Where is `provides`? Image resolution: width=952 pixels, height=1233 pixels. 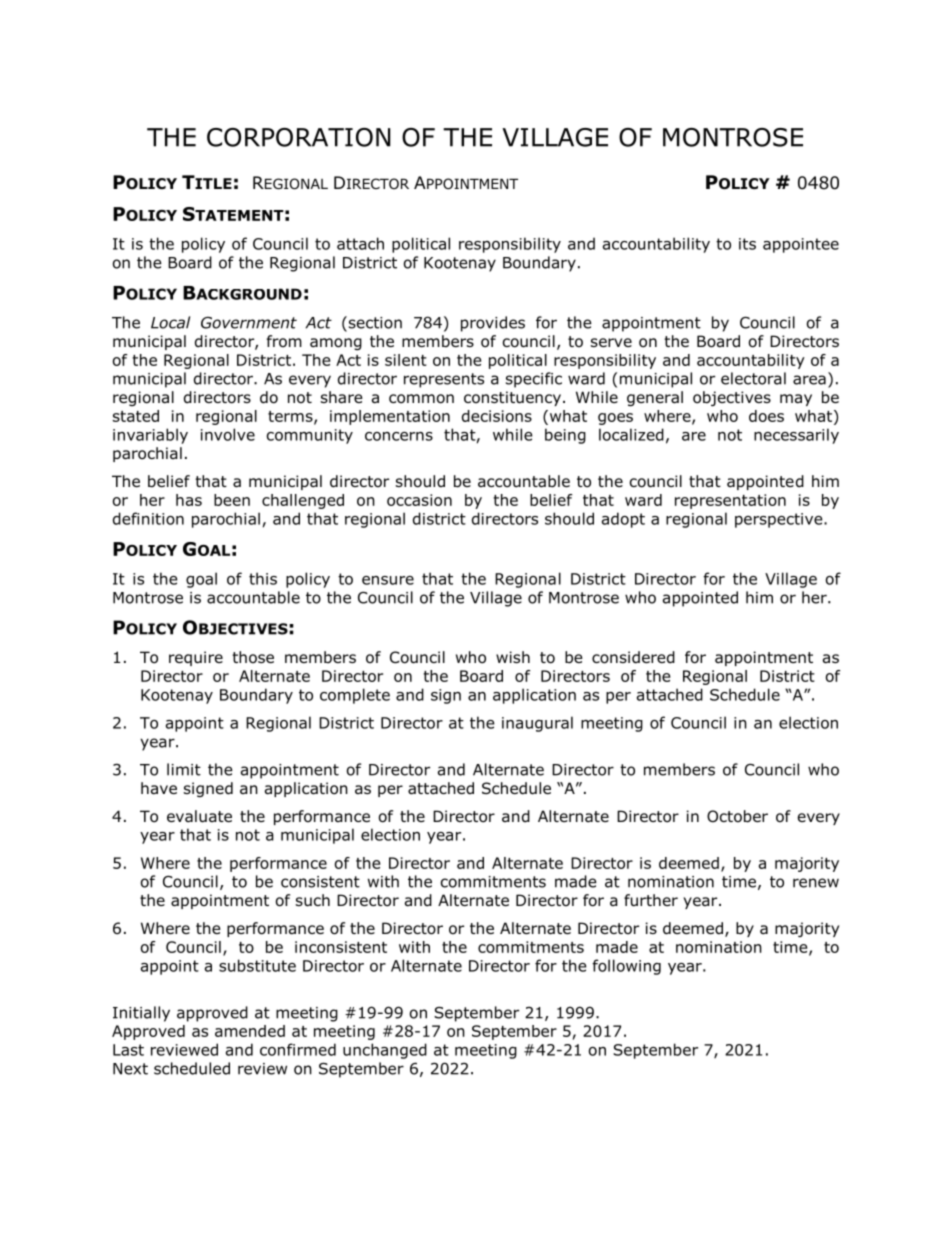
provides is located at coordinates (493, 324).
